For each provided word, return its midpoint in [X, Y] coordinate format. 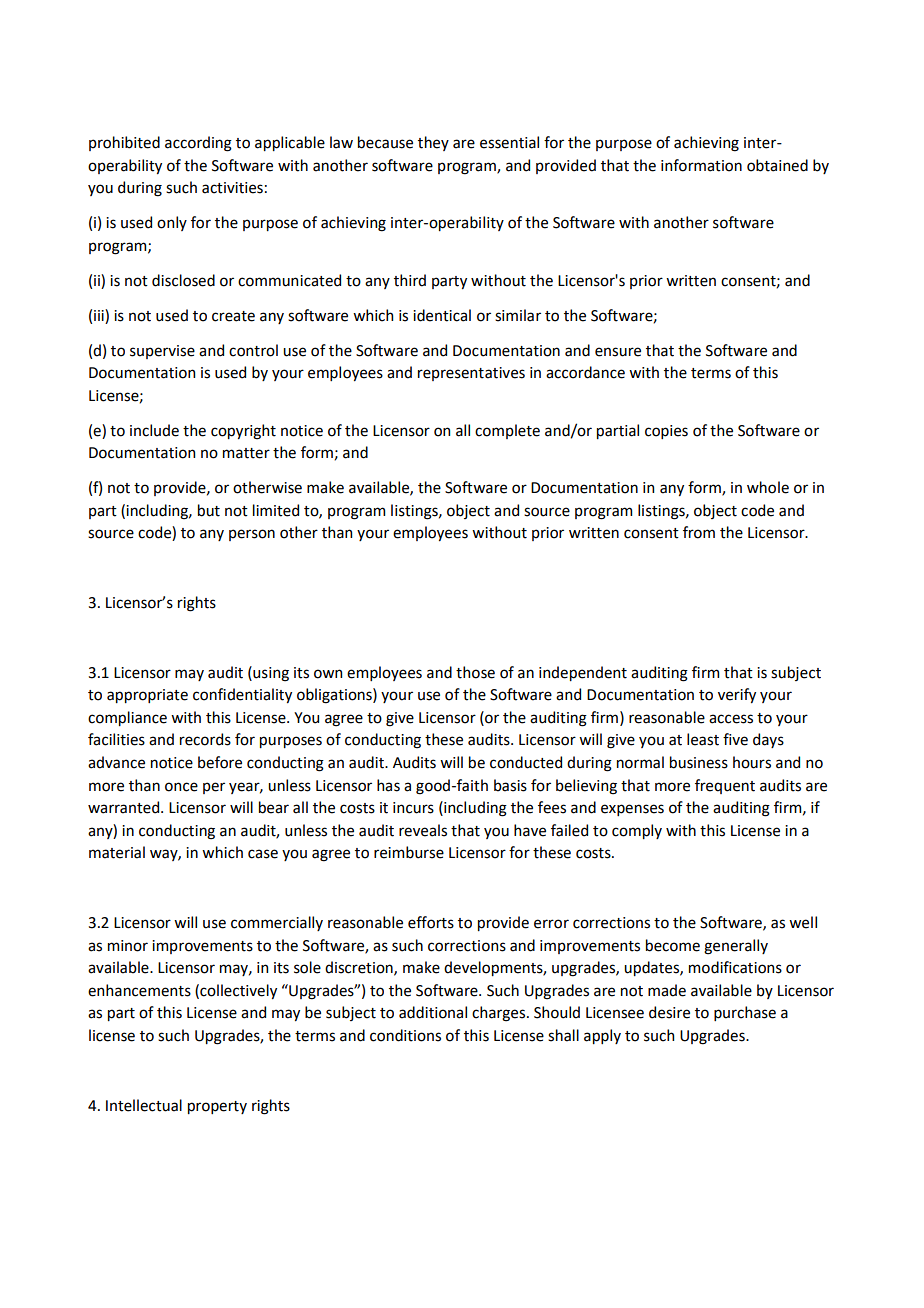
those [475, 672]
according [198, 144]
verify [737, 695]
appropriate [147, 696]
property [217, 1107]
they [433, 143]
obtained [777, 165]
